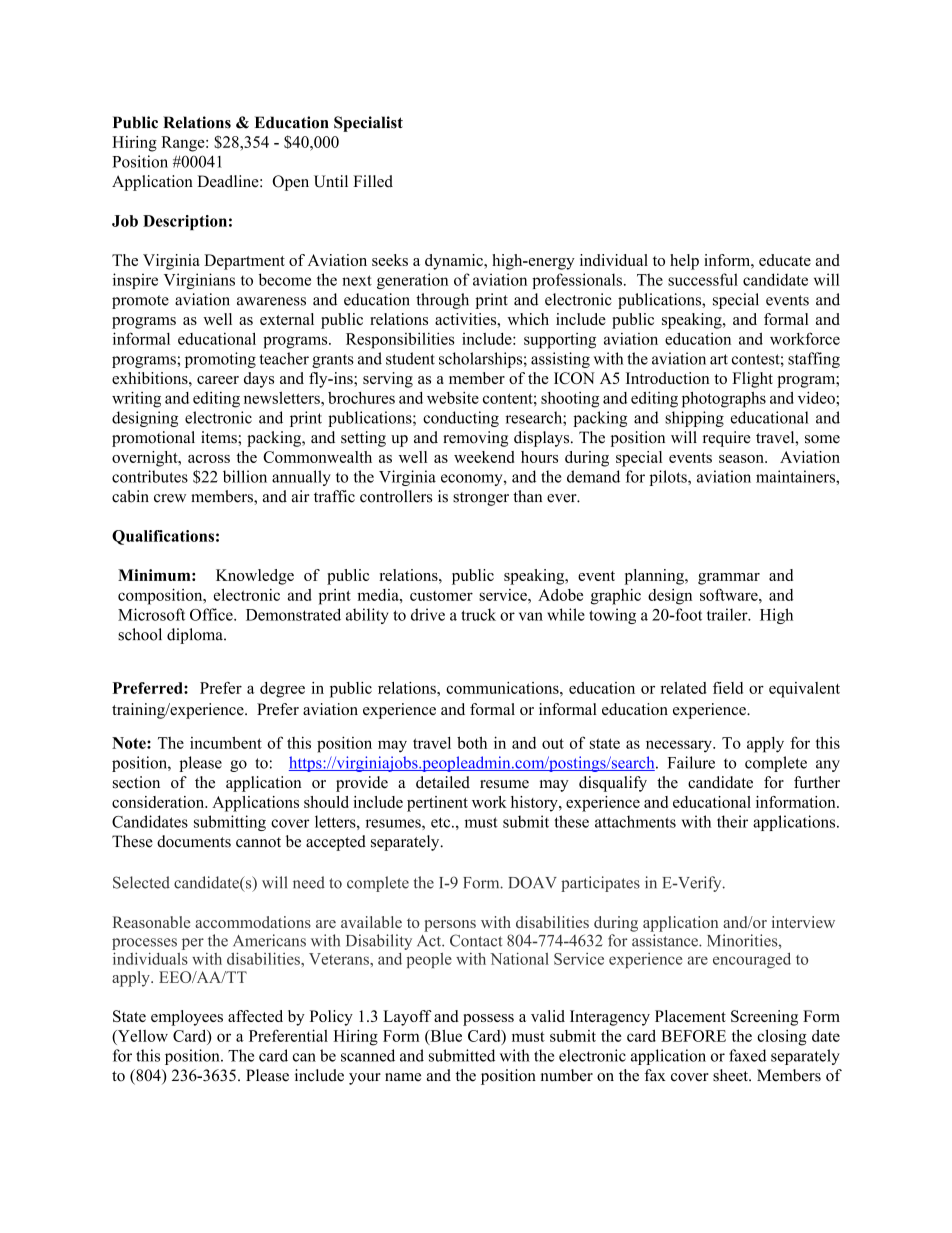 The height and width of the document is (1233, 952). What do you see at coordinates (728, 614) in the document?
I see `trailer` at bounding box center [728, 614].
